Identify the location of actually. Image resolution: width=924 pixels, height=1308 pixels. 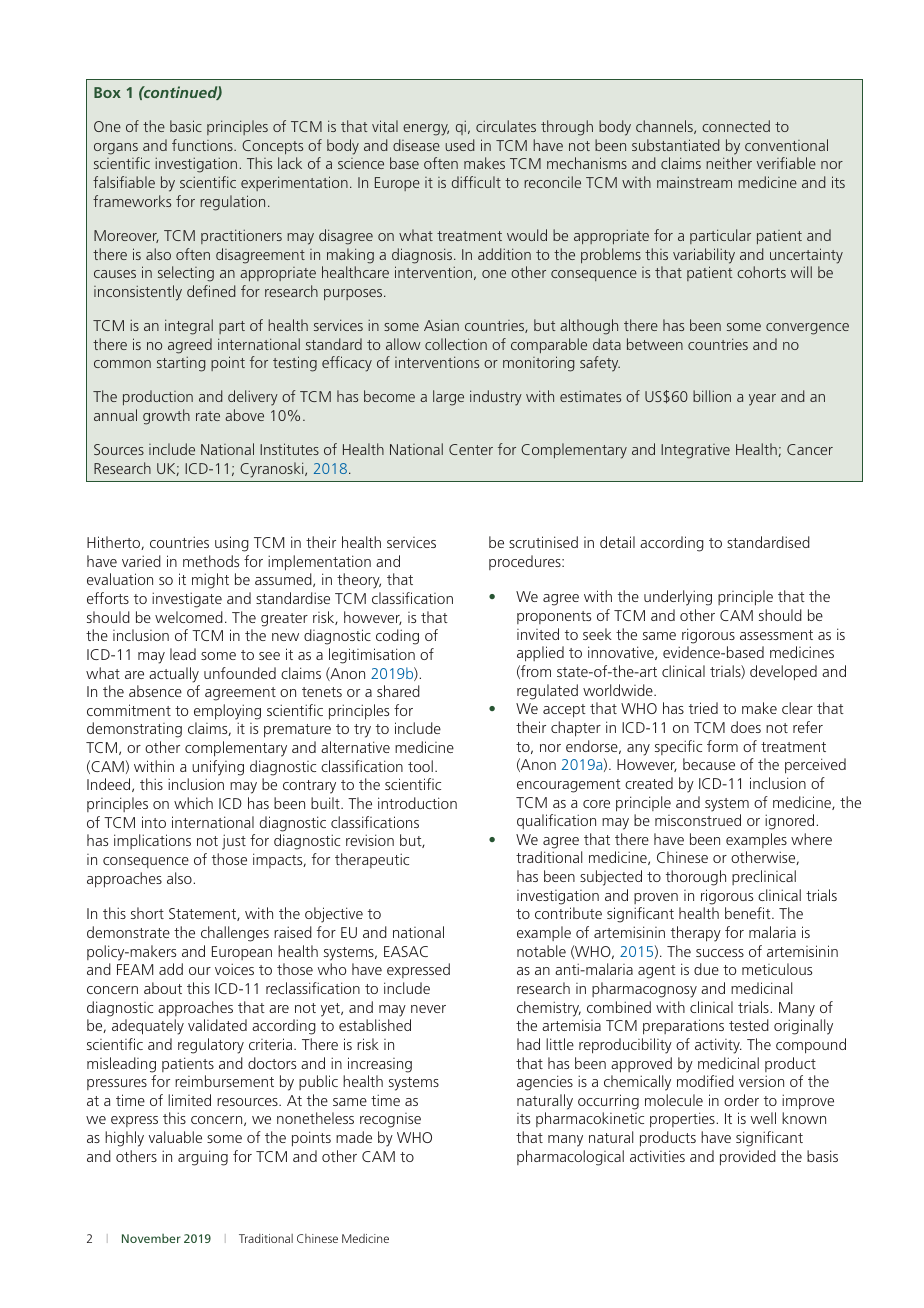
(174, 675).
